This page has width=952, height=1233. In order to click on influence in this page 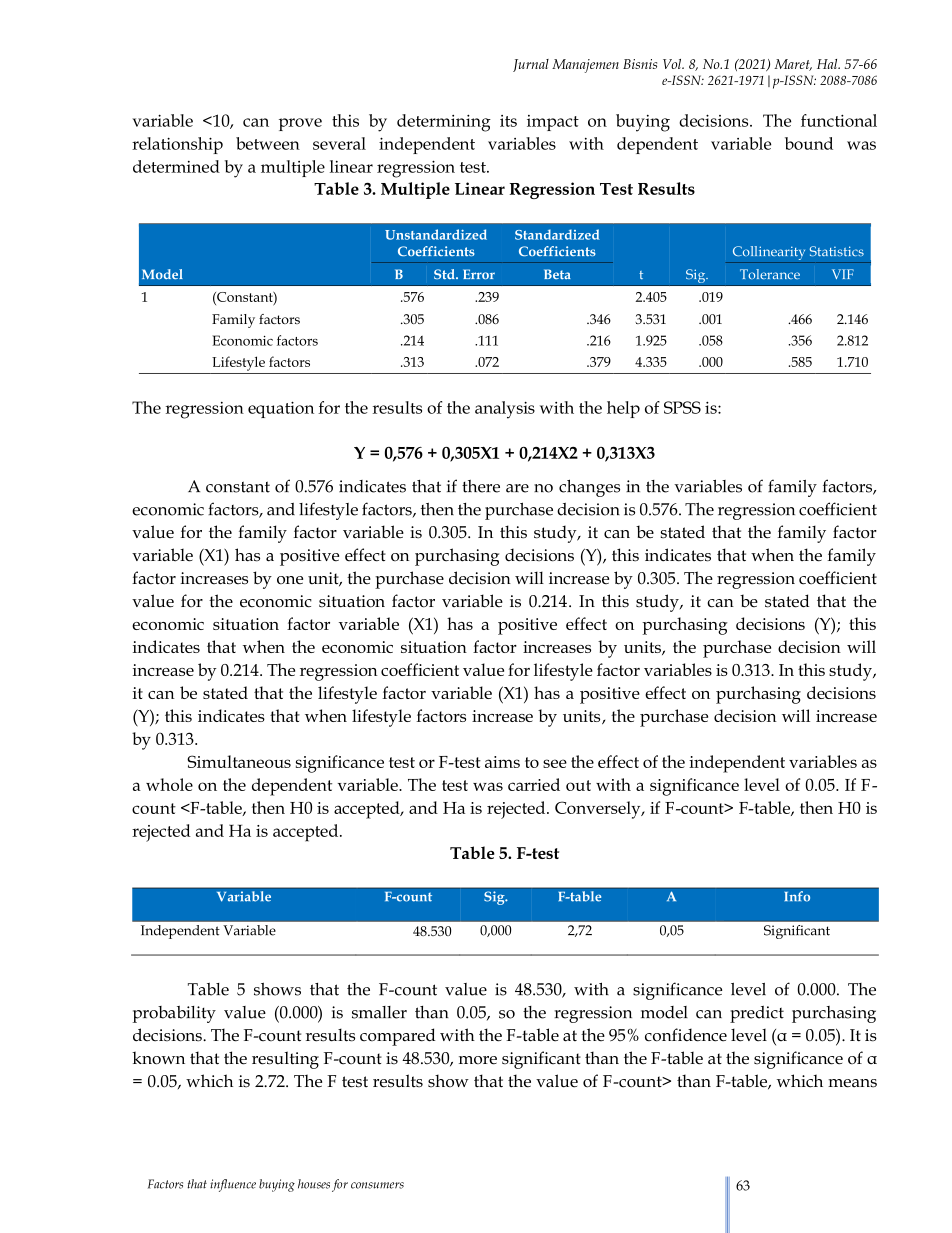, I will do `click(233, 1185)`.
